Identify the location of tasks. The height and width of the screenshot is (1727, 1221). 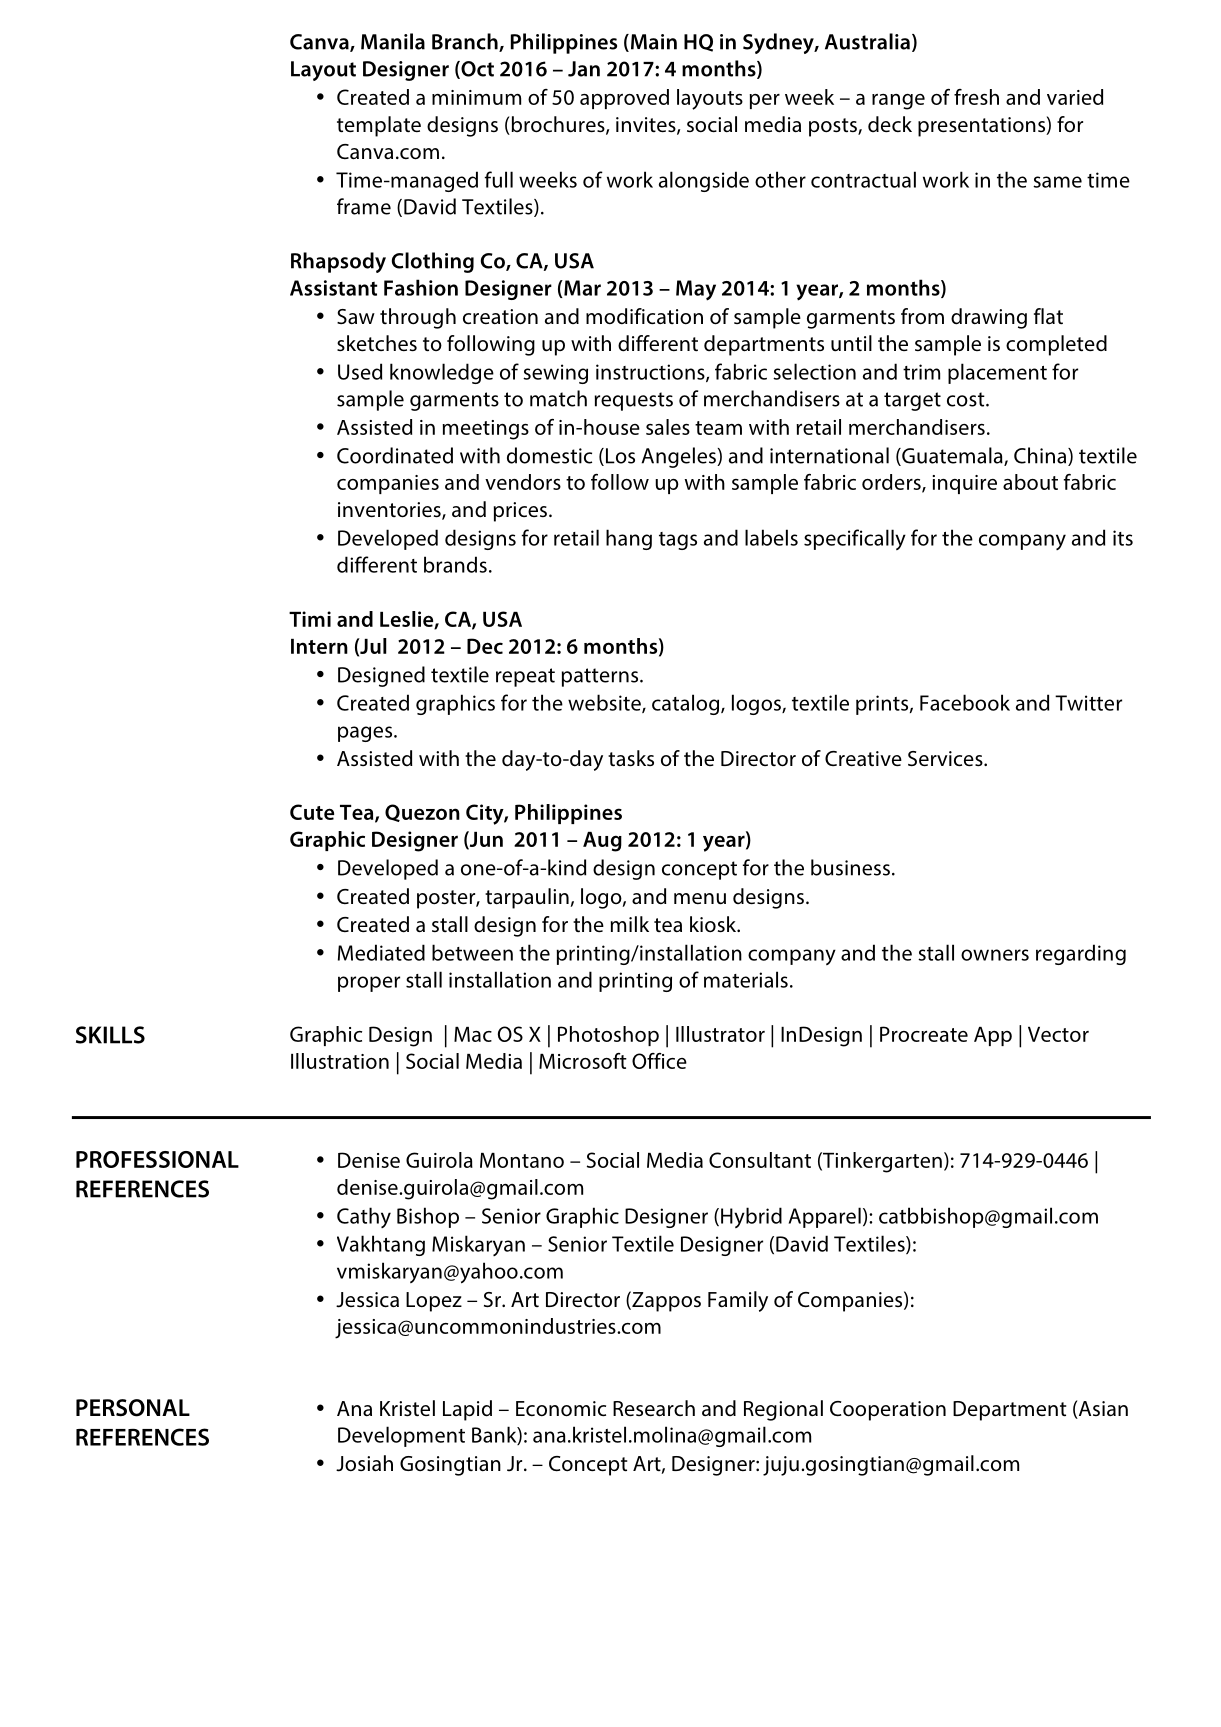
(631, 758).
